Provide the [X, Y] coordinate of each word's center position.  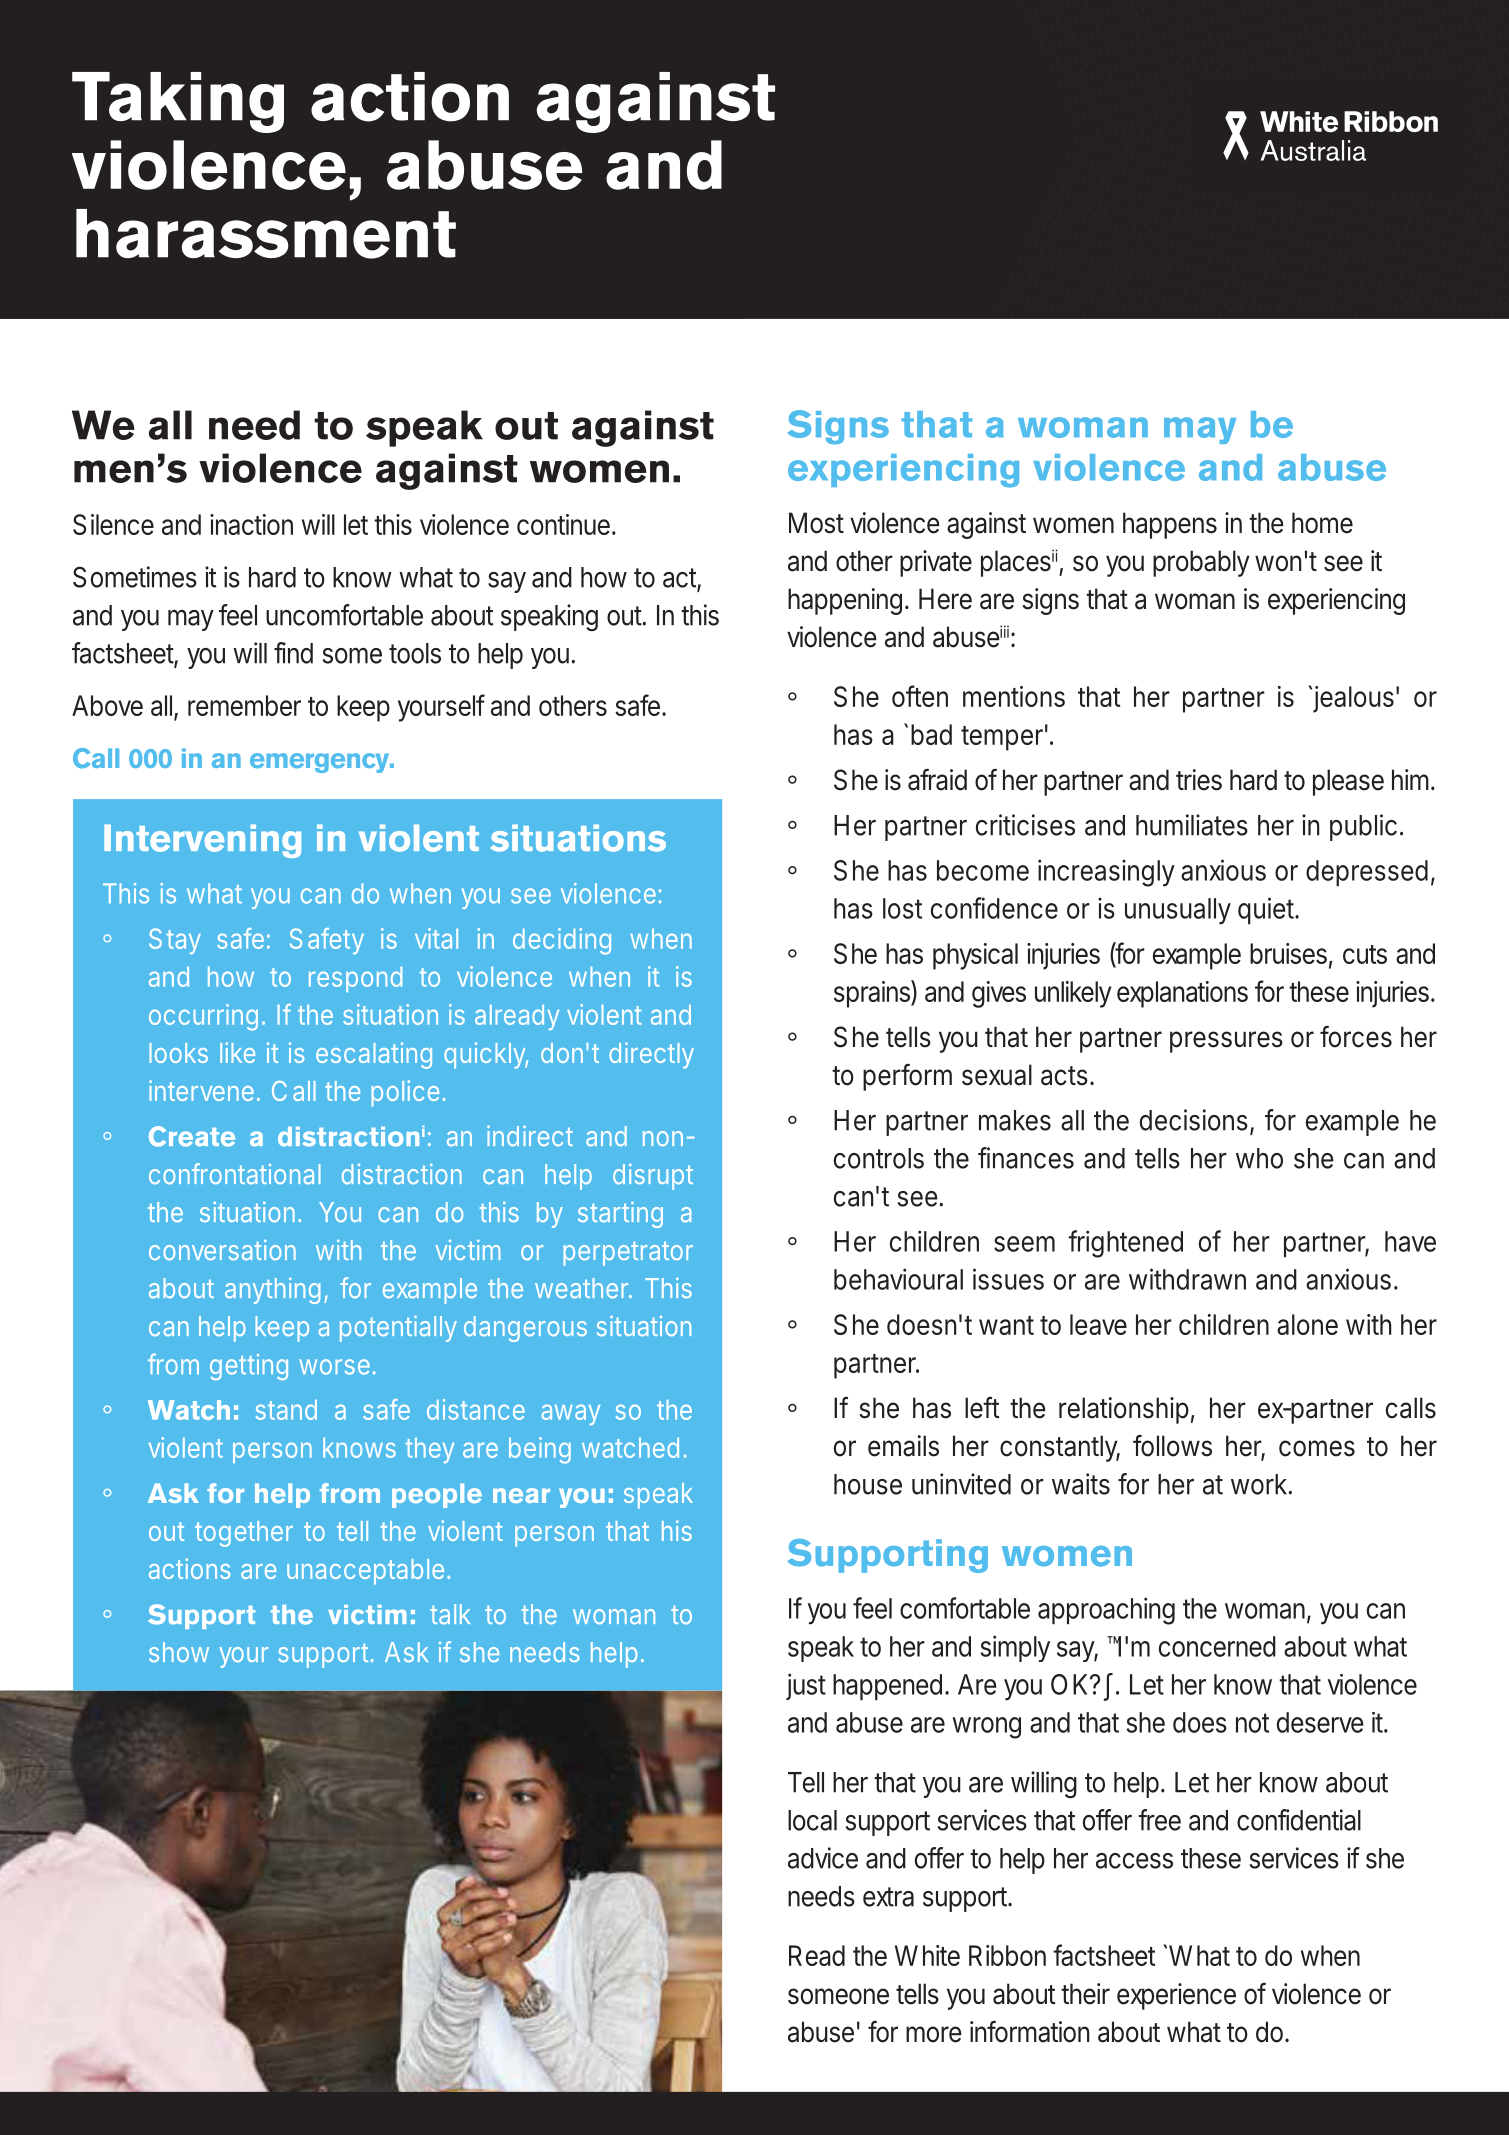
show [179, 1652]
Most [816, 523]
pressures [1226, 1042]
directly [651, 1055]
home [1322, 523]
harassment [266, 234]
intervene [203, 1090]
